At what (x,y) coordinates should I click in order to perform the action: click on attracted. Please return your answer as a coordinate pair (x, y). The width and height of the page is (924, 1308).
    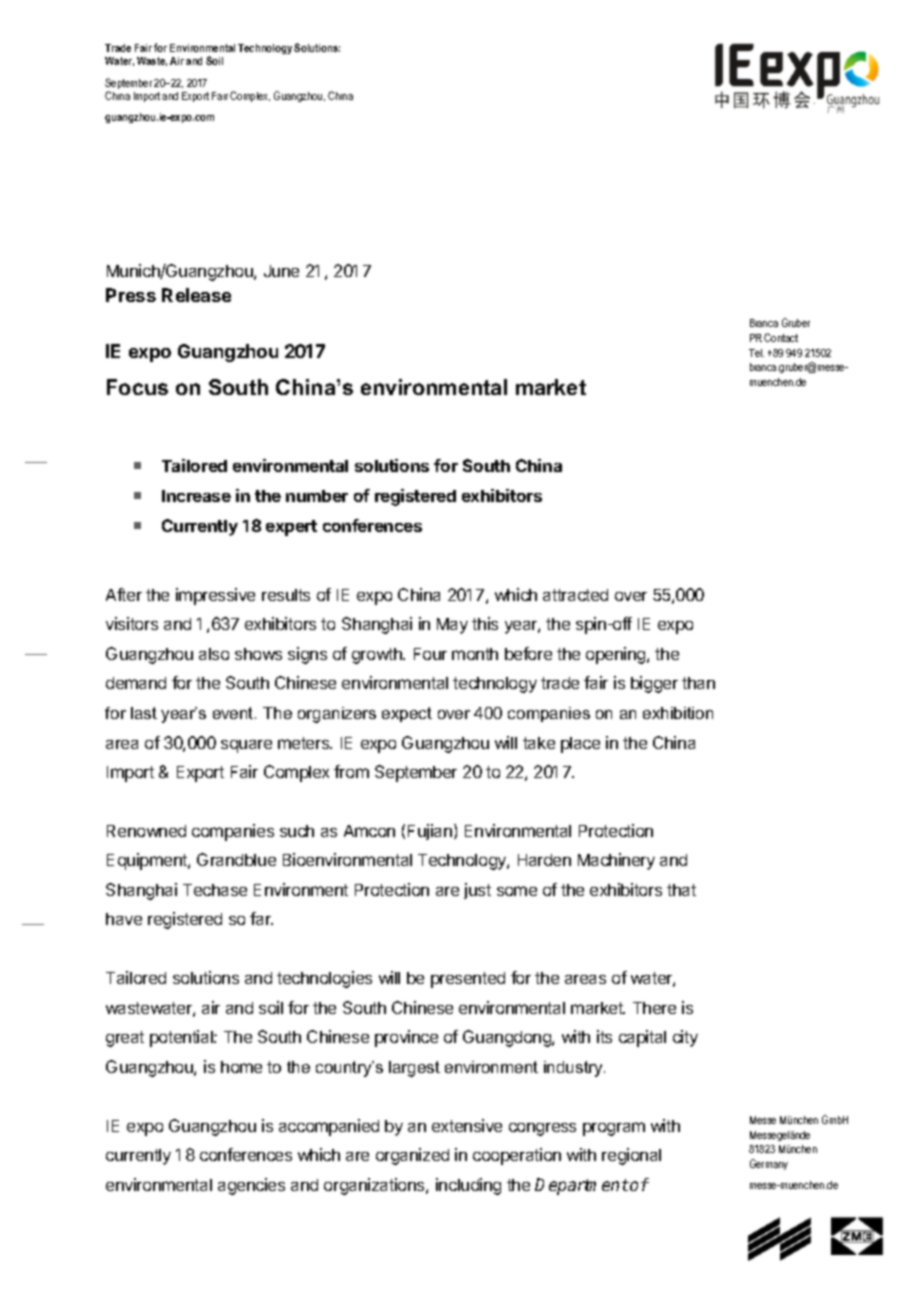
    Looking at the image, I should click on (575, 595).
